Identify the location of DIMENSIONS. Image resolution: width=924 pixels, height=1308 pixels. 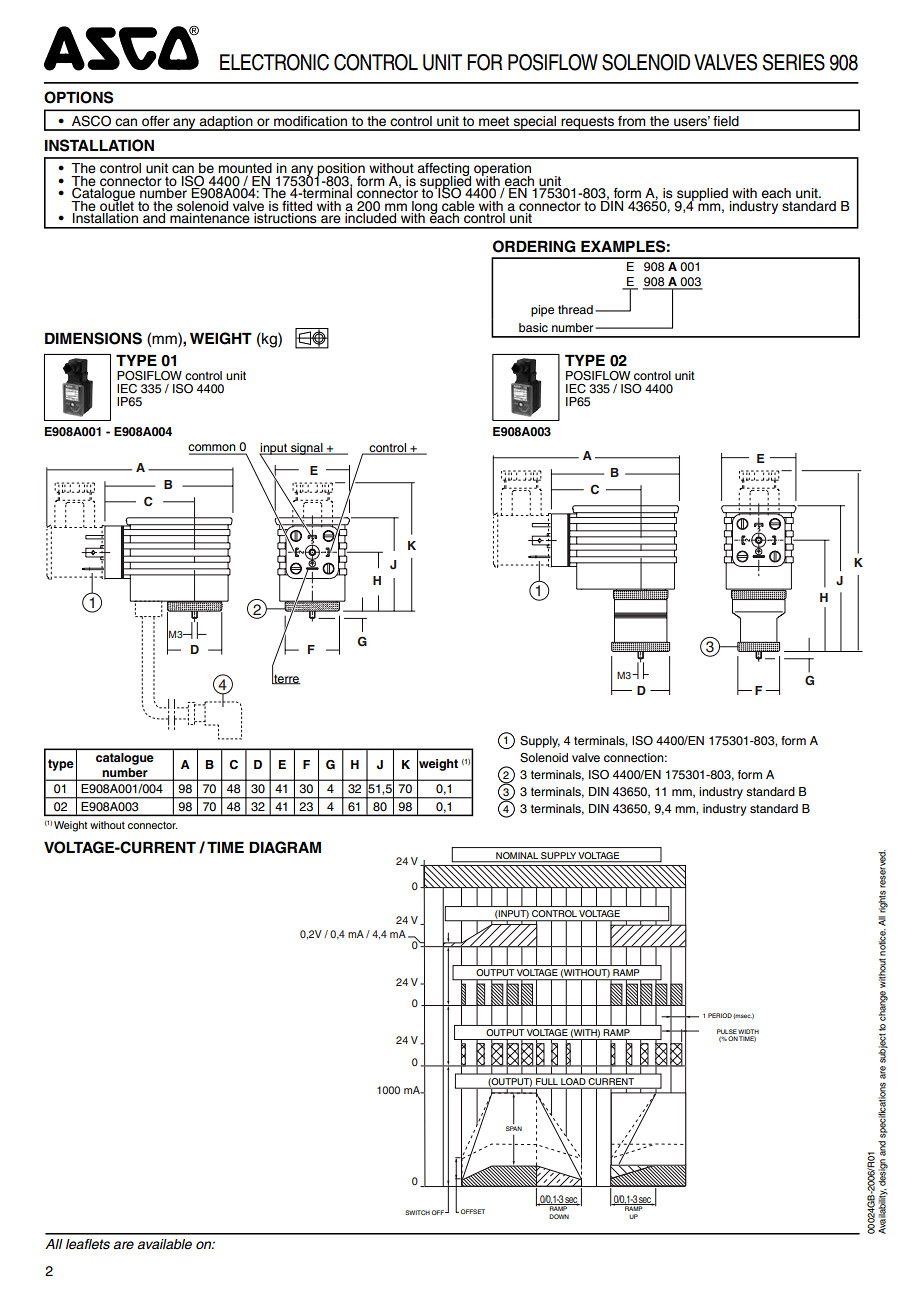
(93, 338).
